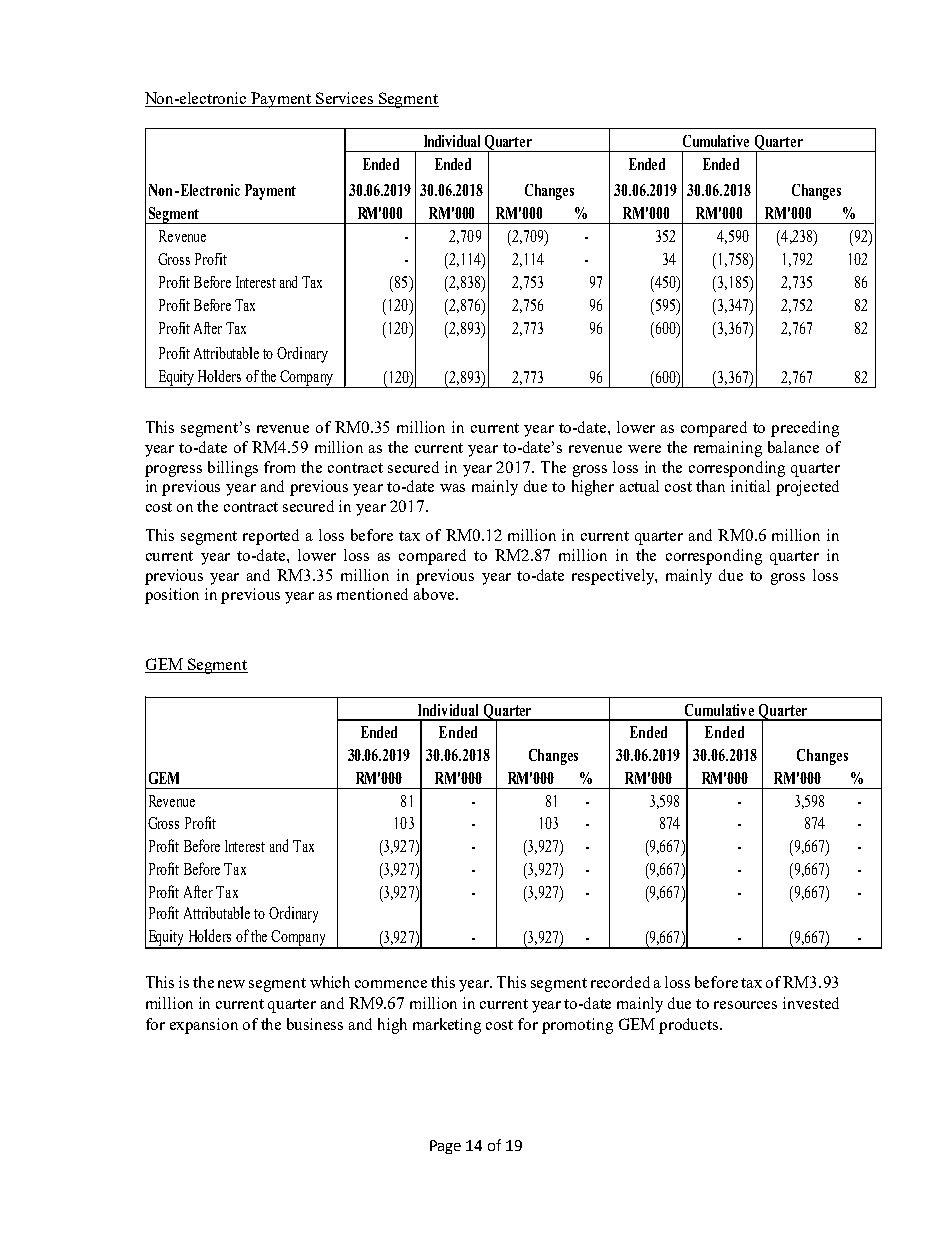  I want to click on expansion, so click(204, 1026).
